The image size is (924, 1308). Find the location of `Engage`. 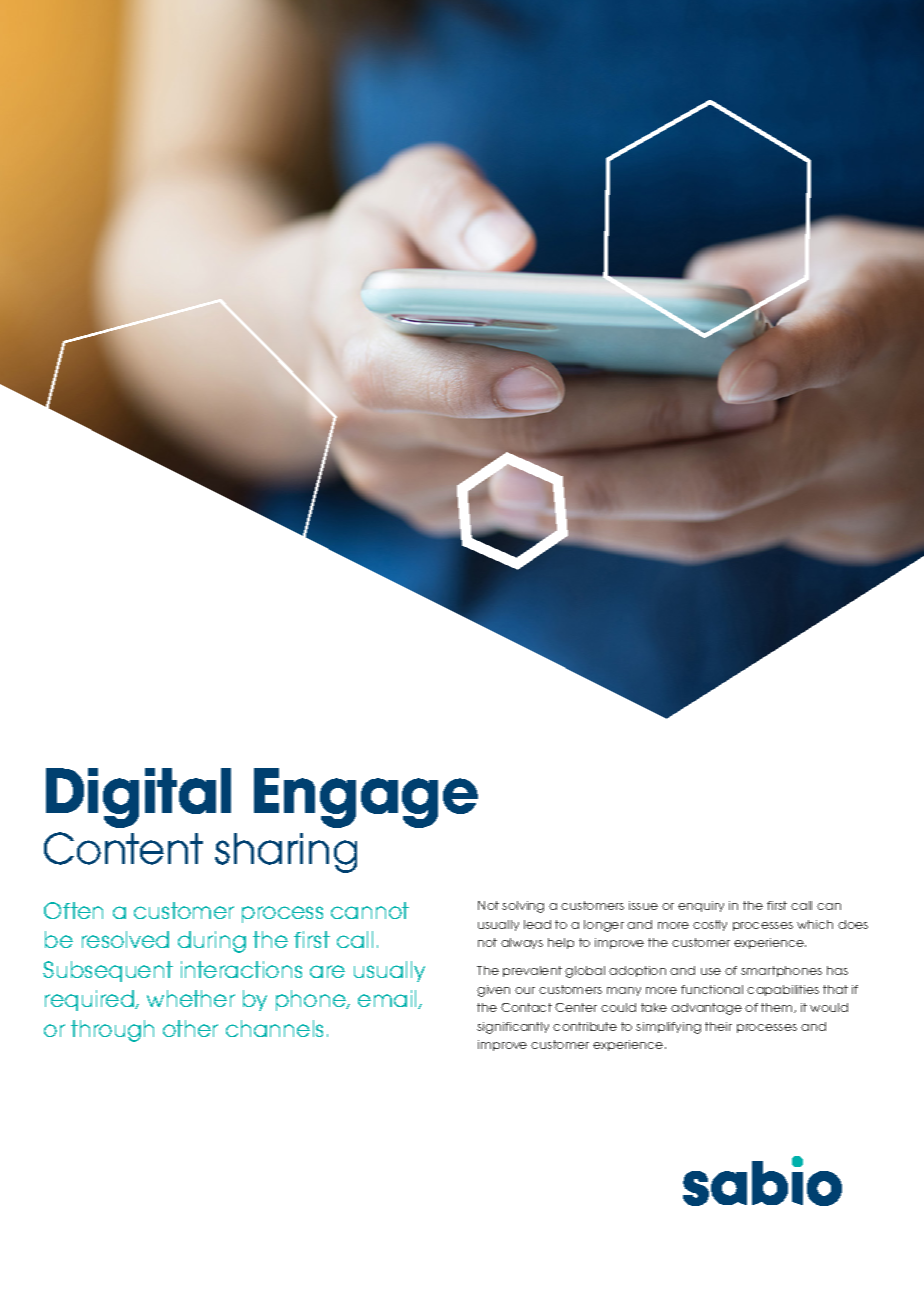

Engage is located at coordinates (366, 798).
